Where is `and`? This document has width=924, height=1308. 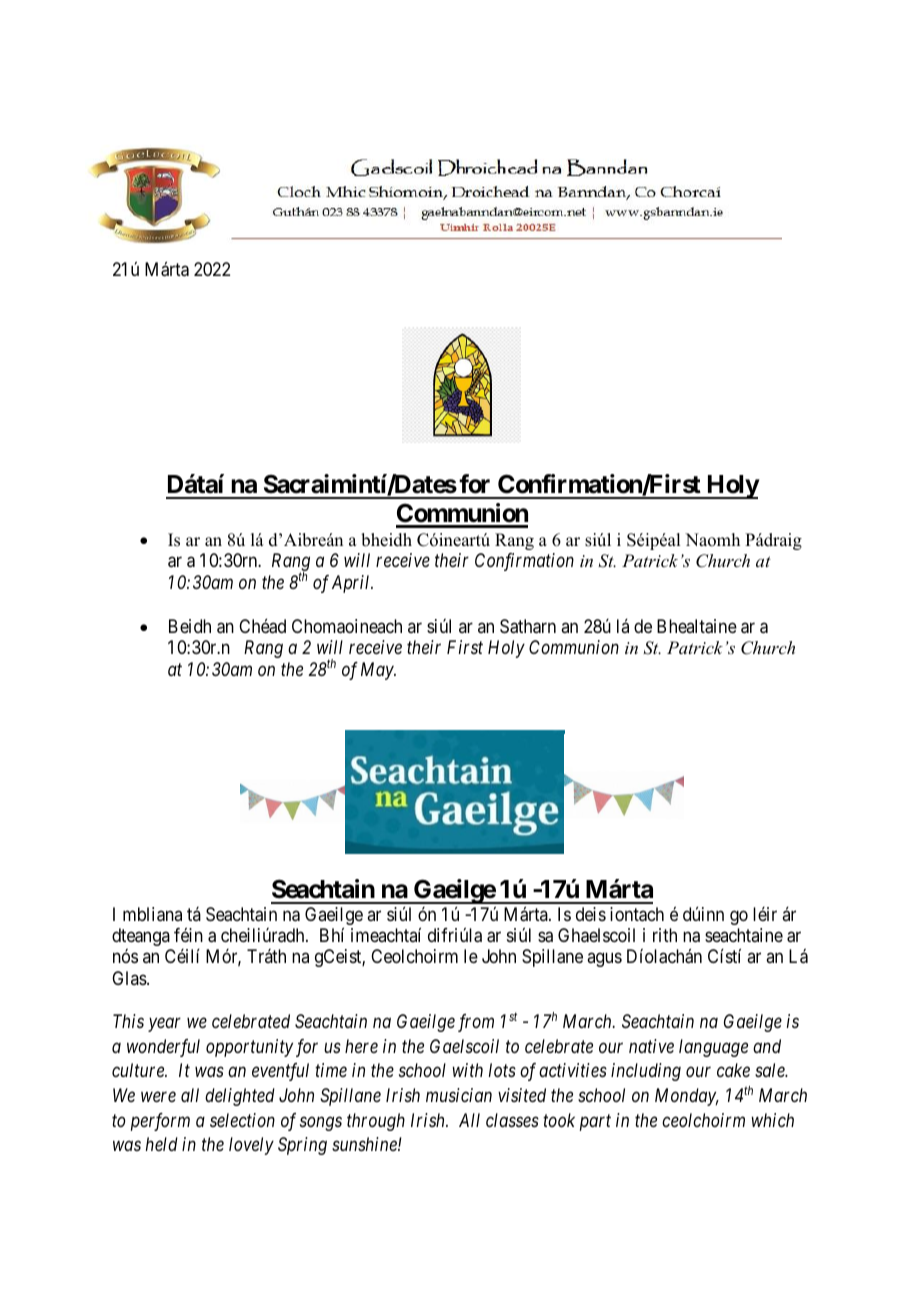 and is located at coordinates (767, 1046).
